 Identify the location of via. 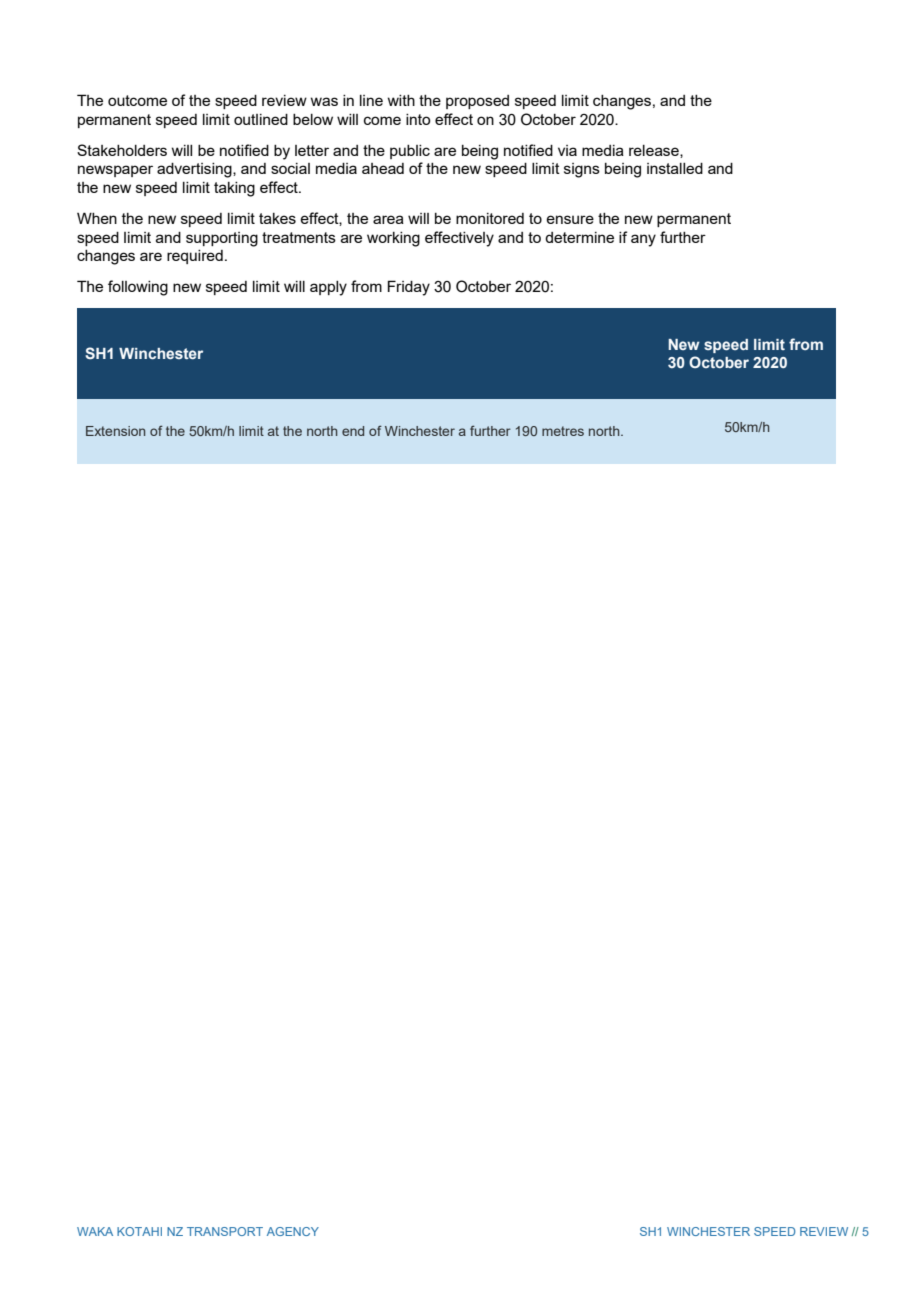
(567, 150).
